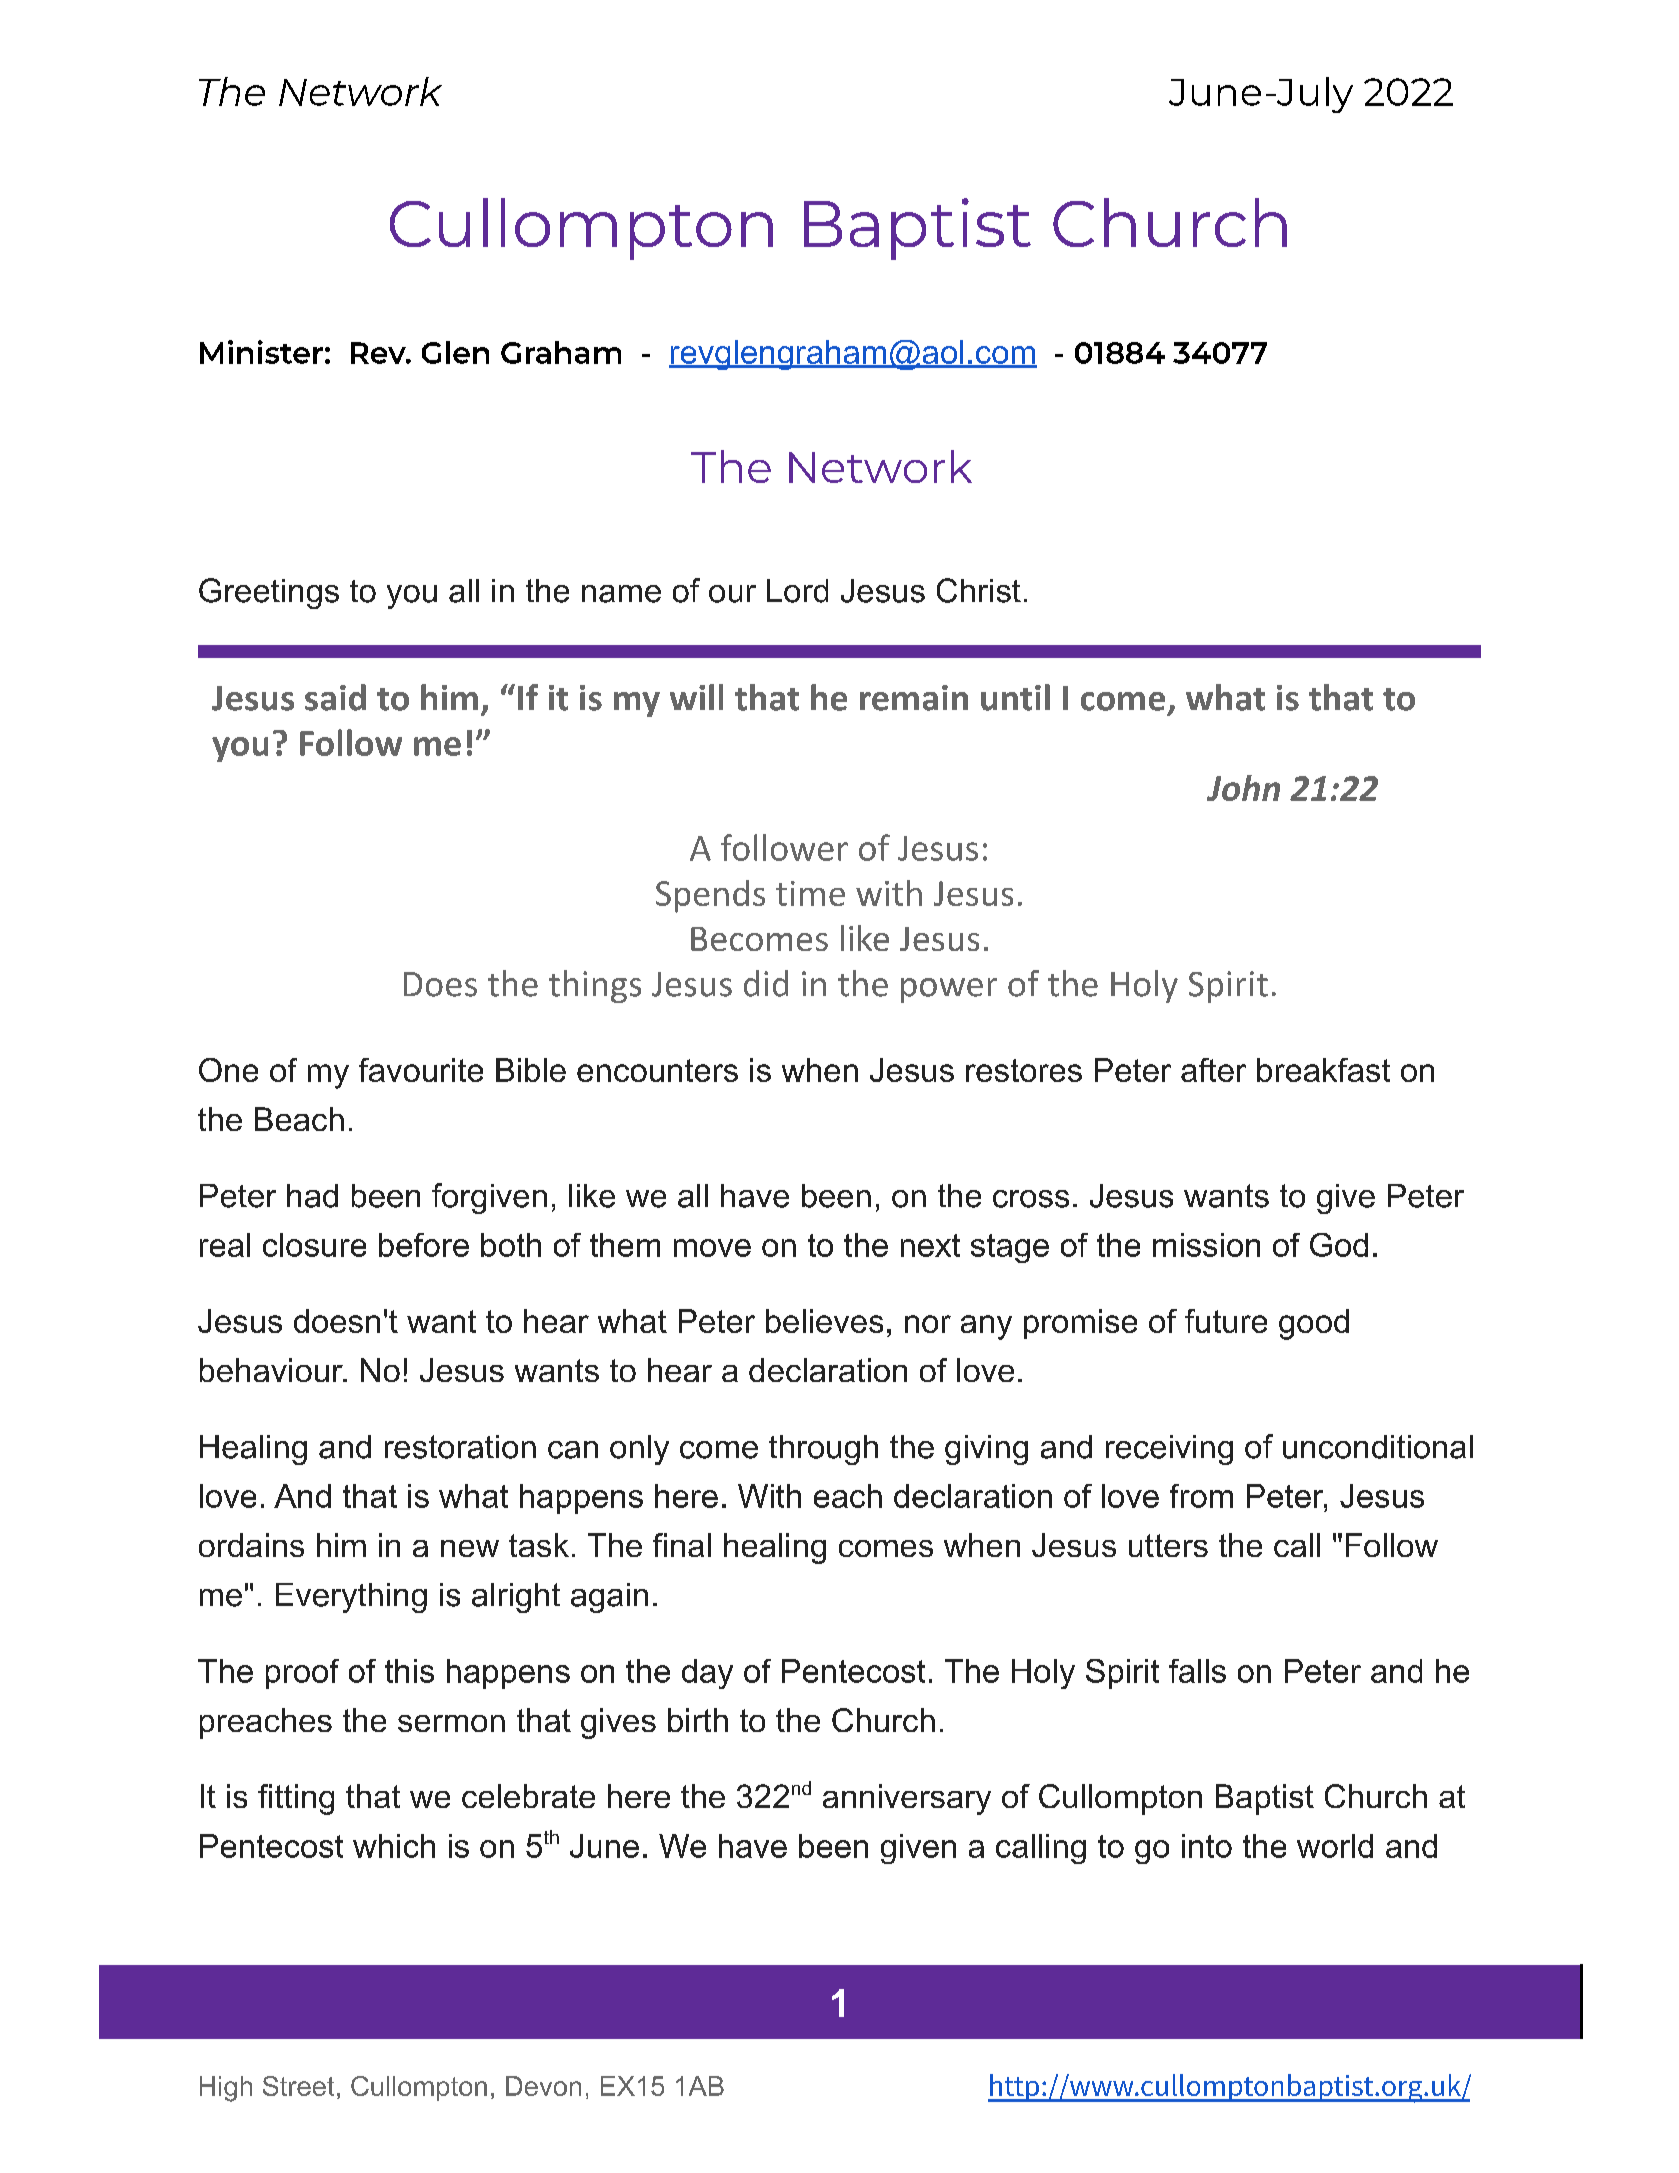 This image has width=1679, height=2173. Describe the element at coordinates (543, 2086) in the image. I see `Devon` at that location.
